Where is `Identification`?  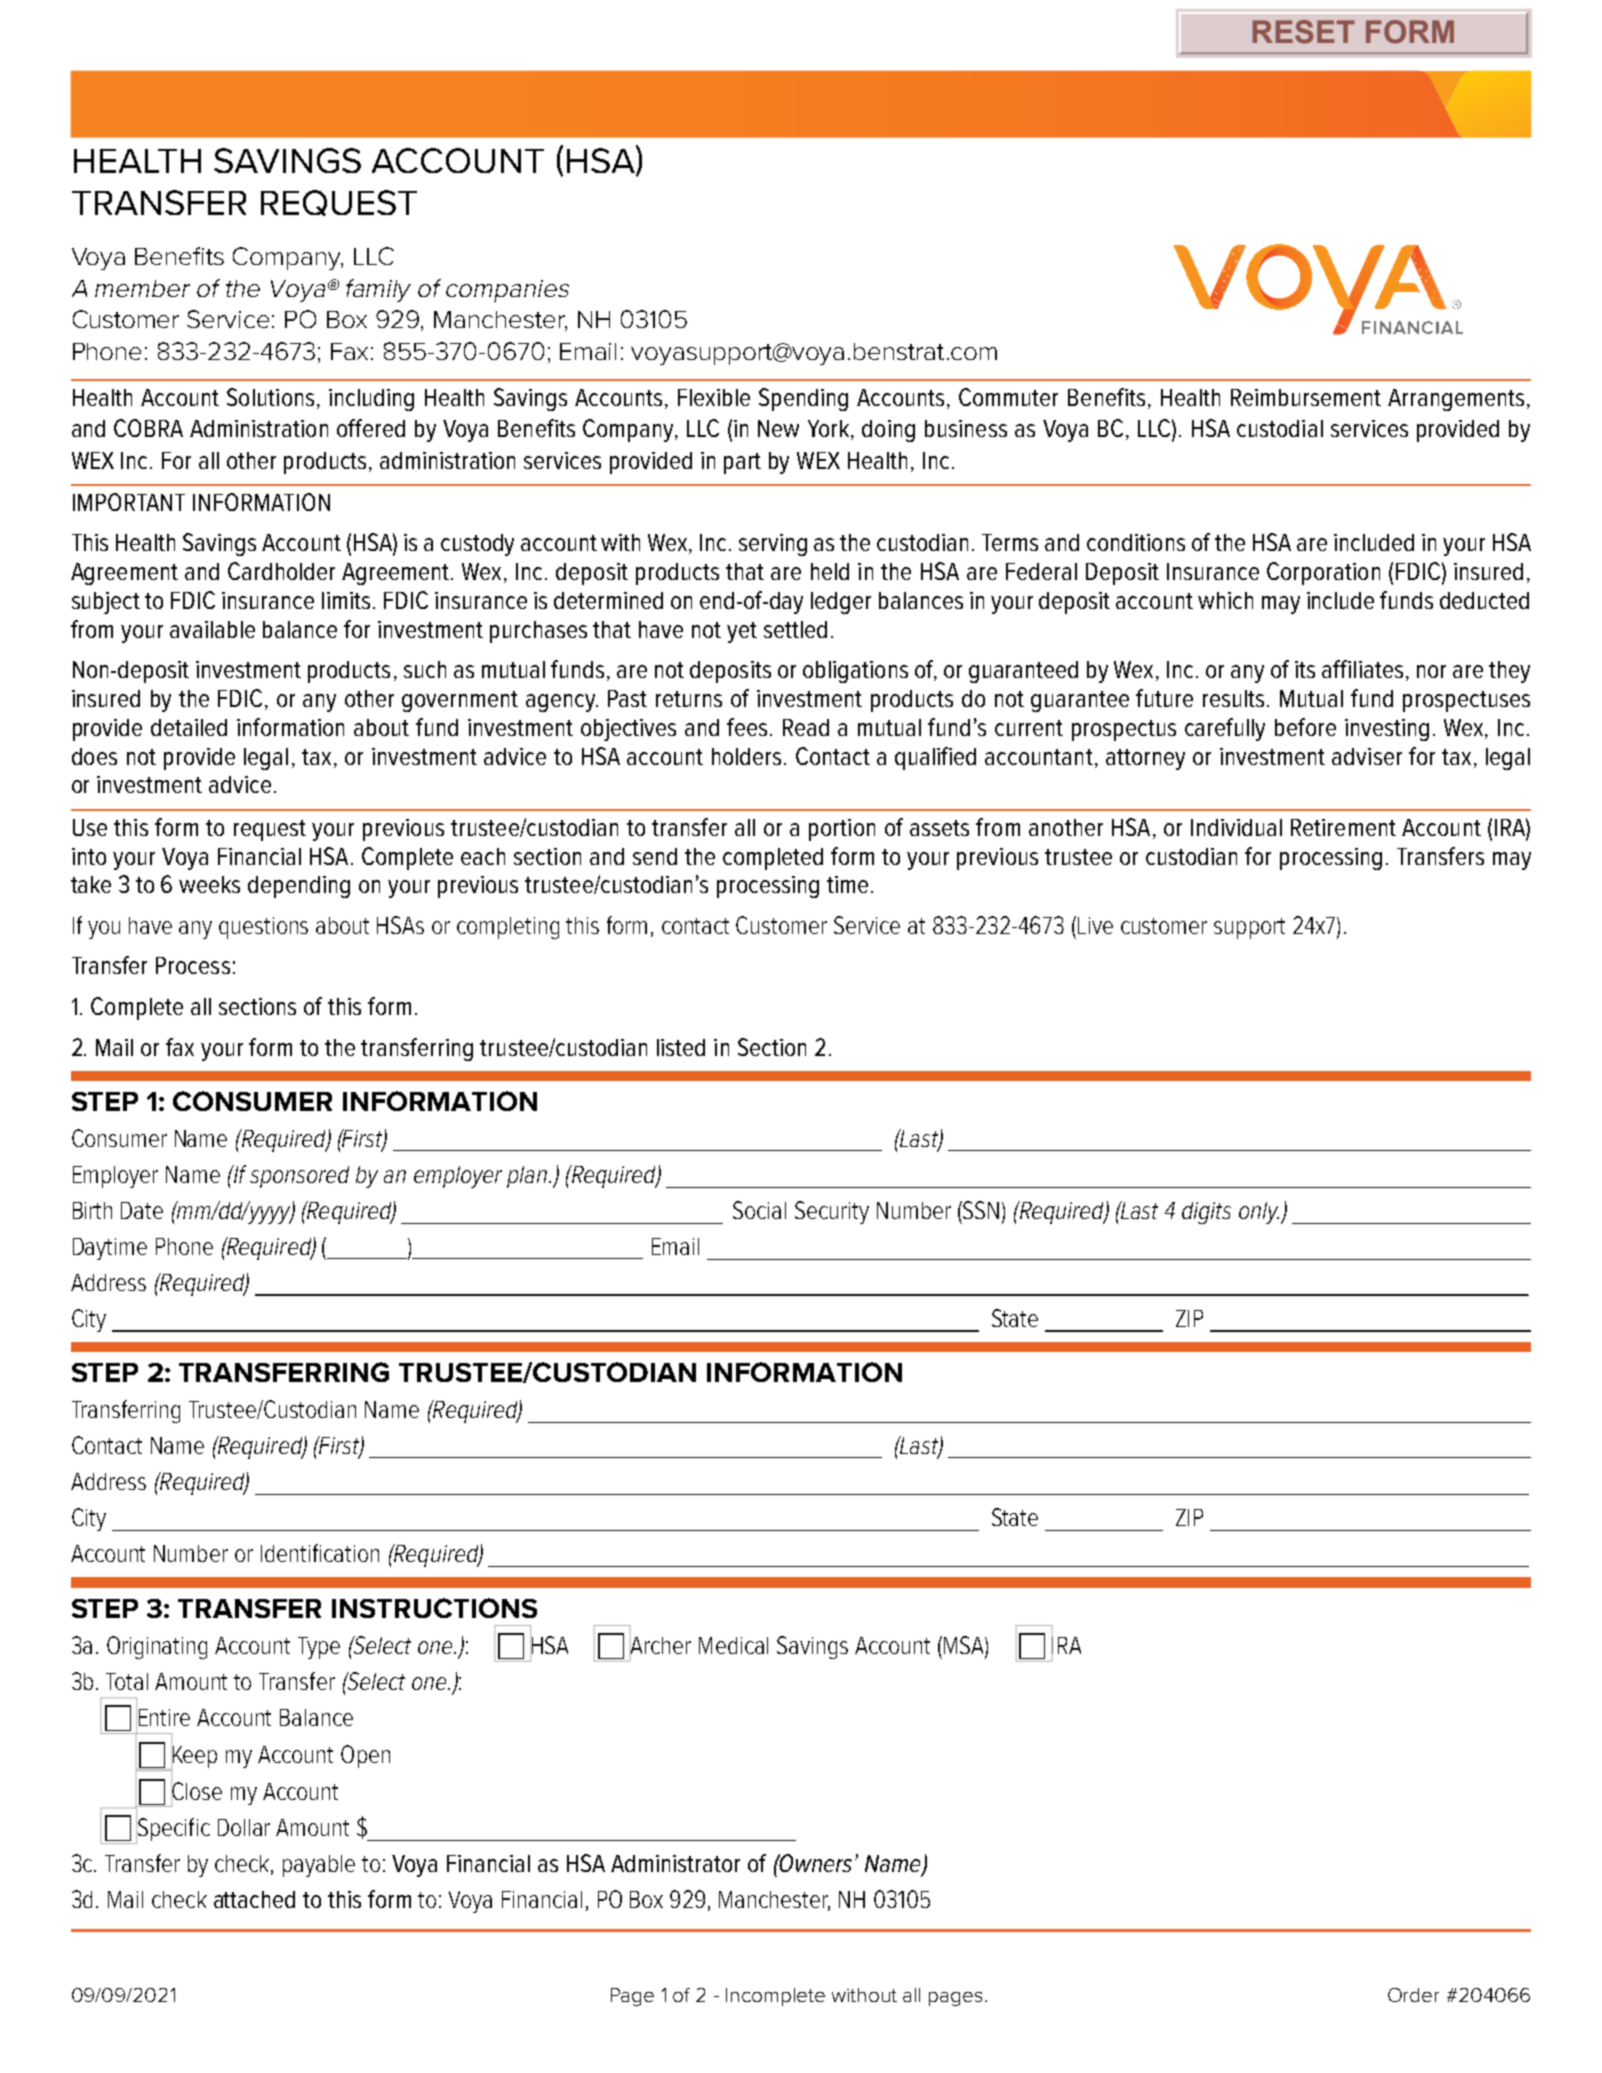 Identification is located at coordinates (320, 1553).
